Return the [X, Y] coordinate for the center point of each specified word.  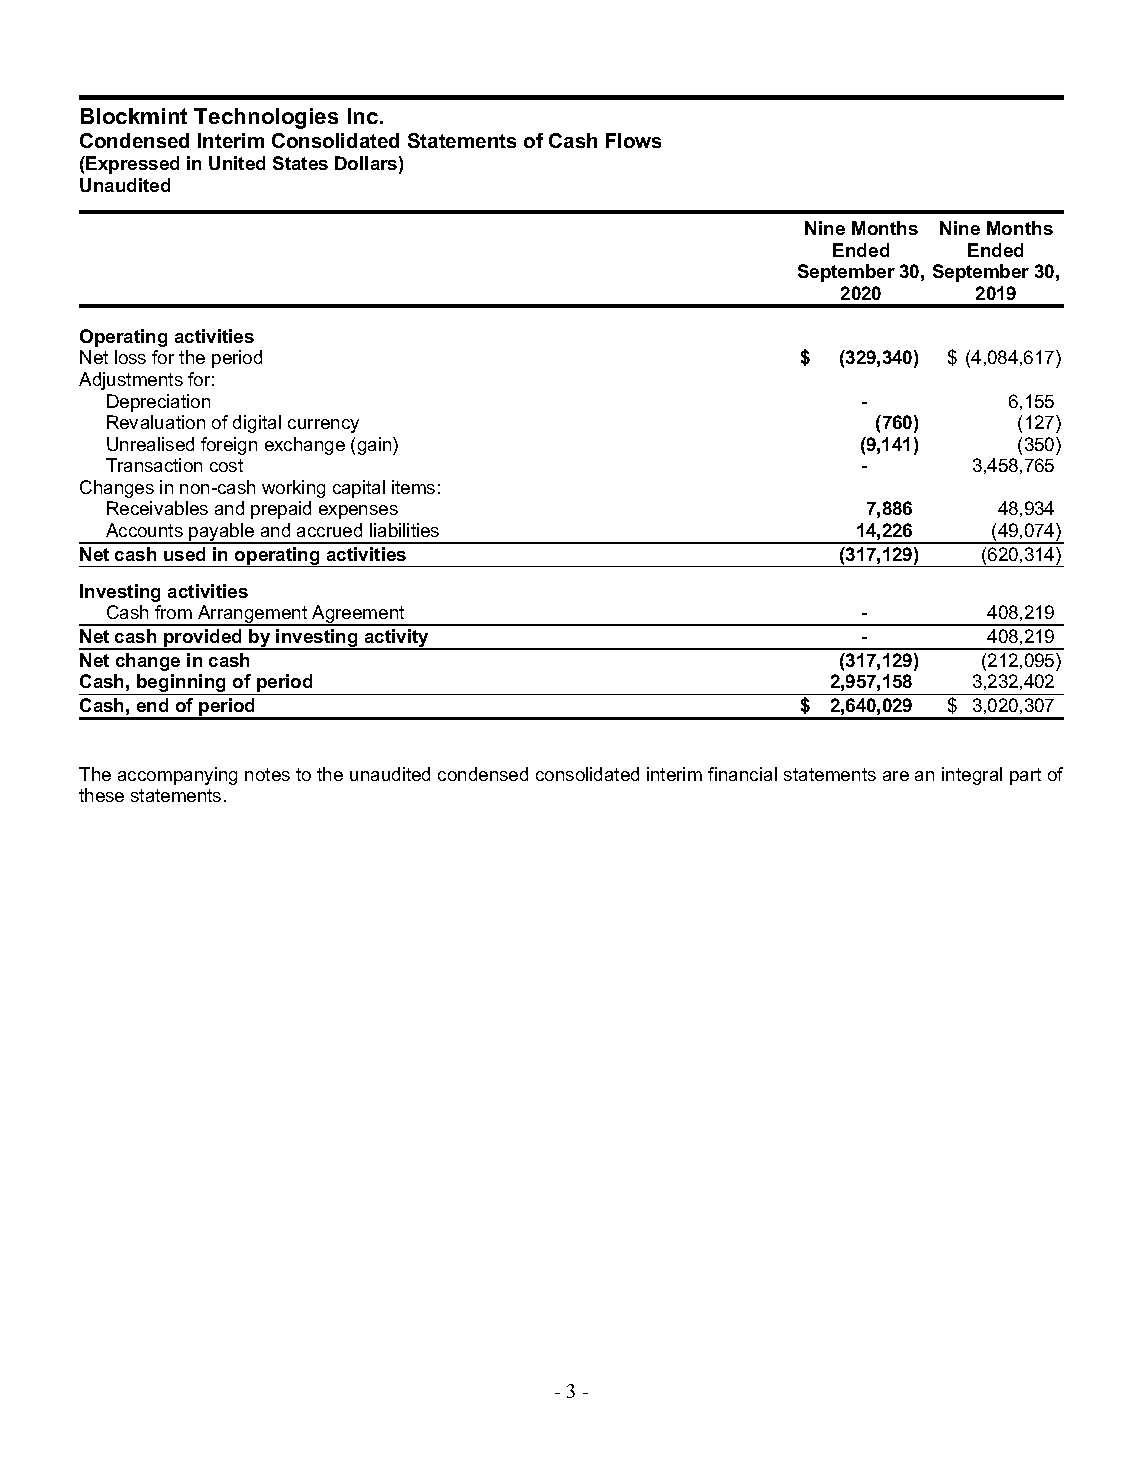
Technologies [266, 118]
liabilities [404, 530]
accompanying [177, 776]
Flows [633, 140]
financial [742, 774]
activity [397, 639]
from [173, 612]
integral [972, 776]
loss [130, 357]
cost [226, 465]
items [413, 487]
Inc [364, 116]
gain [376, 446]
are [896, 776]
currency [323, 426]
